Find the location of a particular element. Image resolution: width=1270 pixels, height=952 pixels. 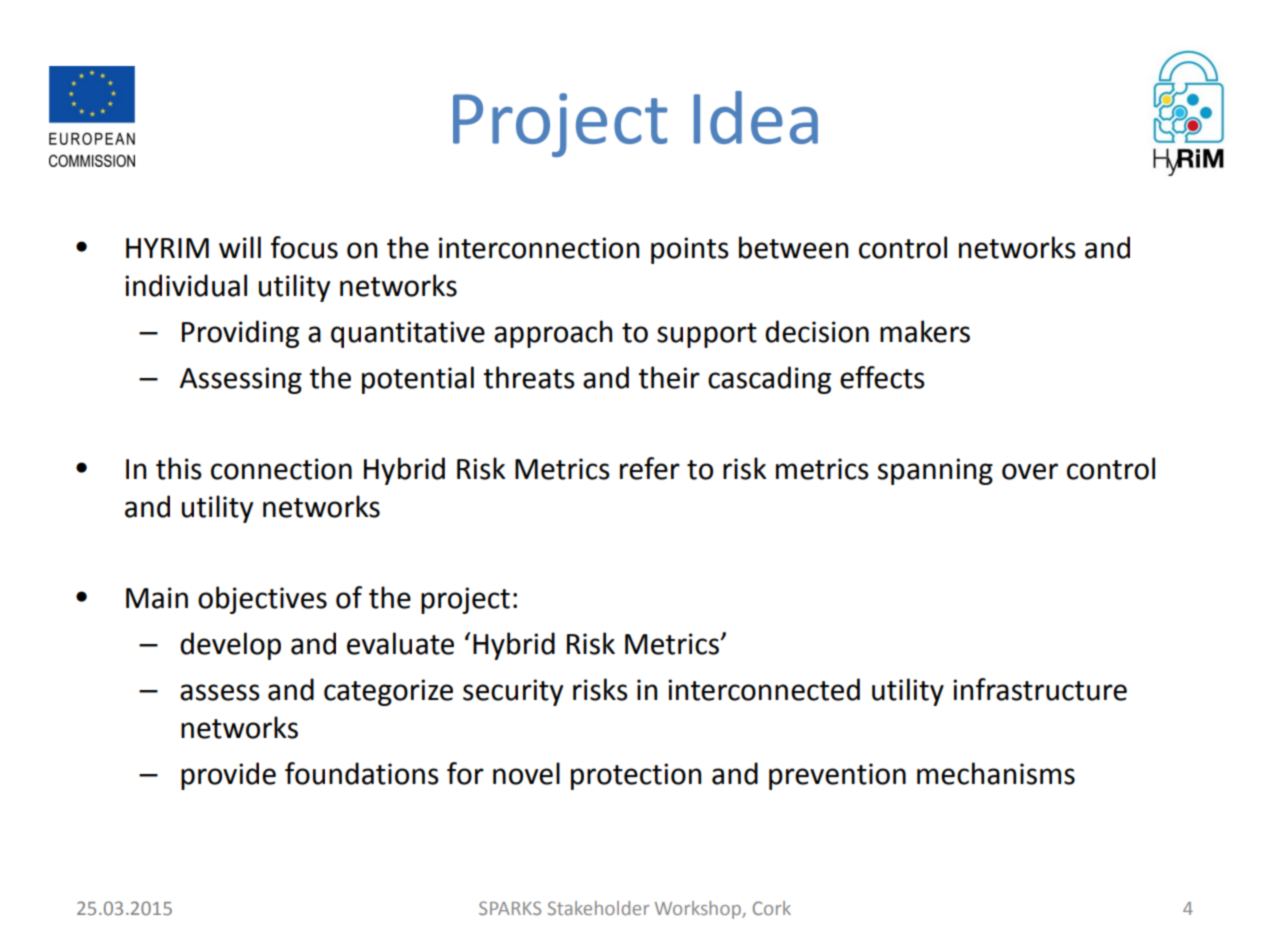

security is located at coordinates (513, 692).
